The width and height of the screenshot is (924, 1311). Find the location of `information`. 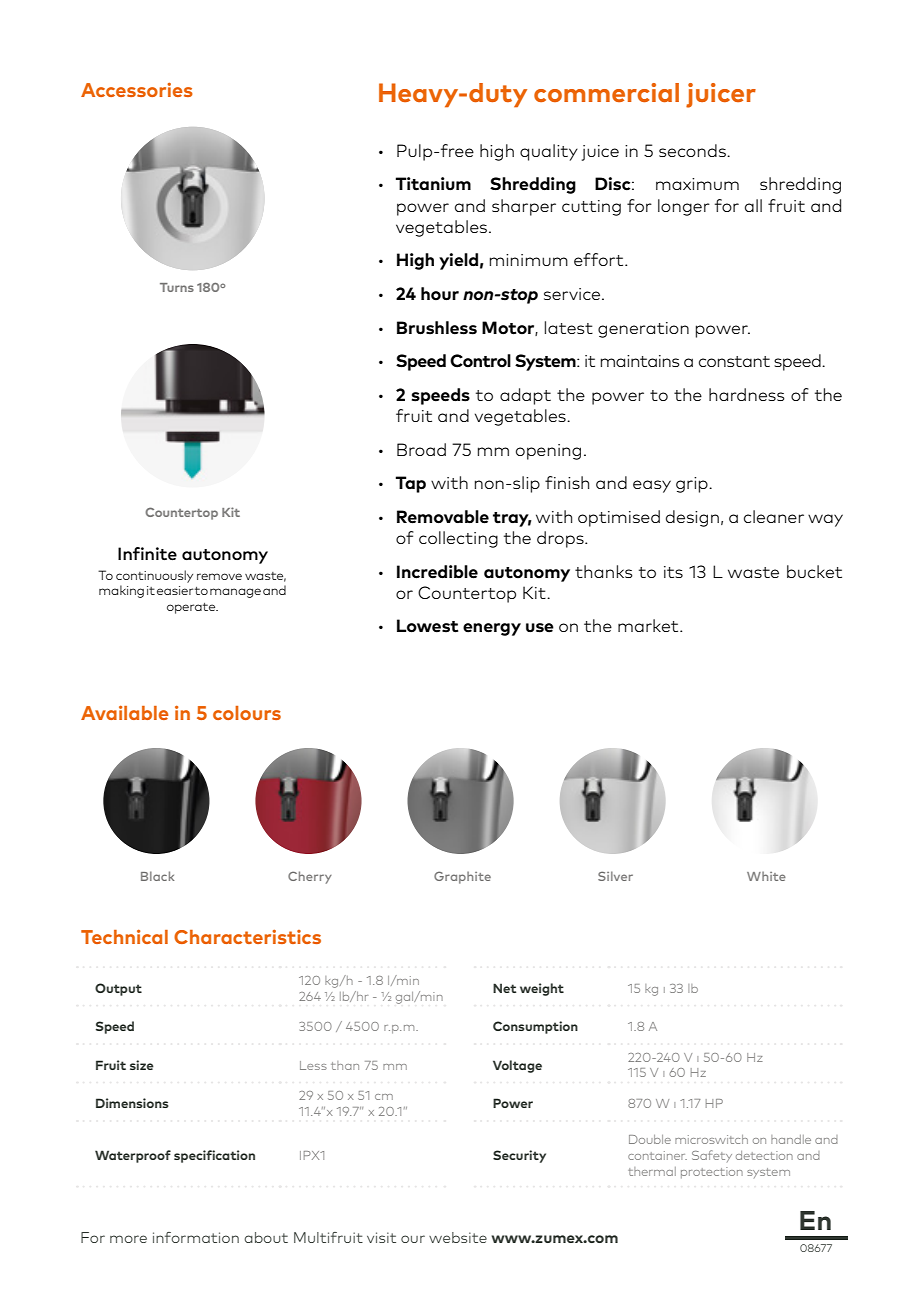

information is located at coordinates (196, 1237).
